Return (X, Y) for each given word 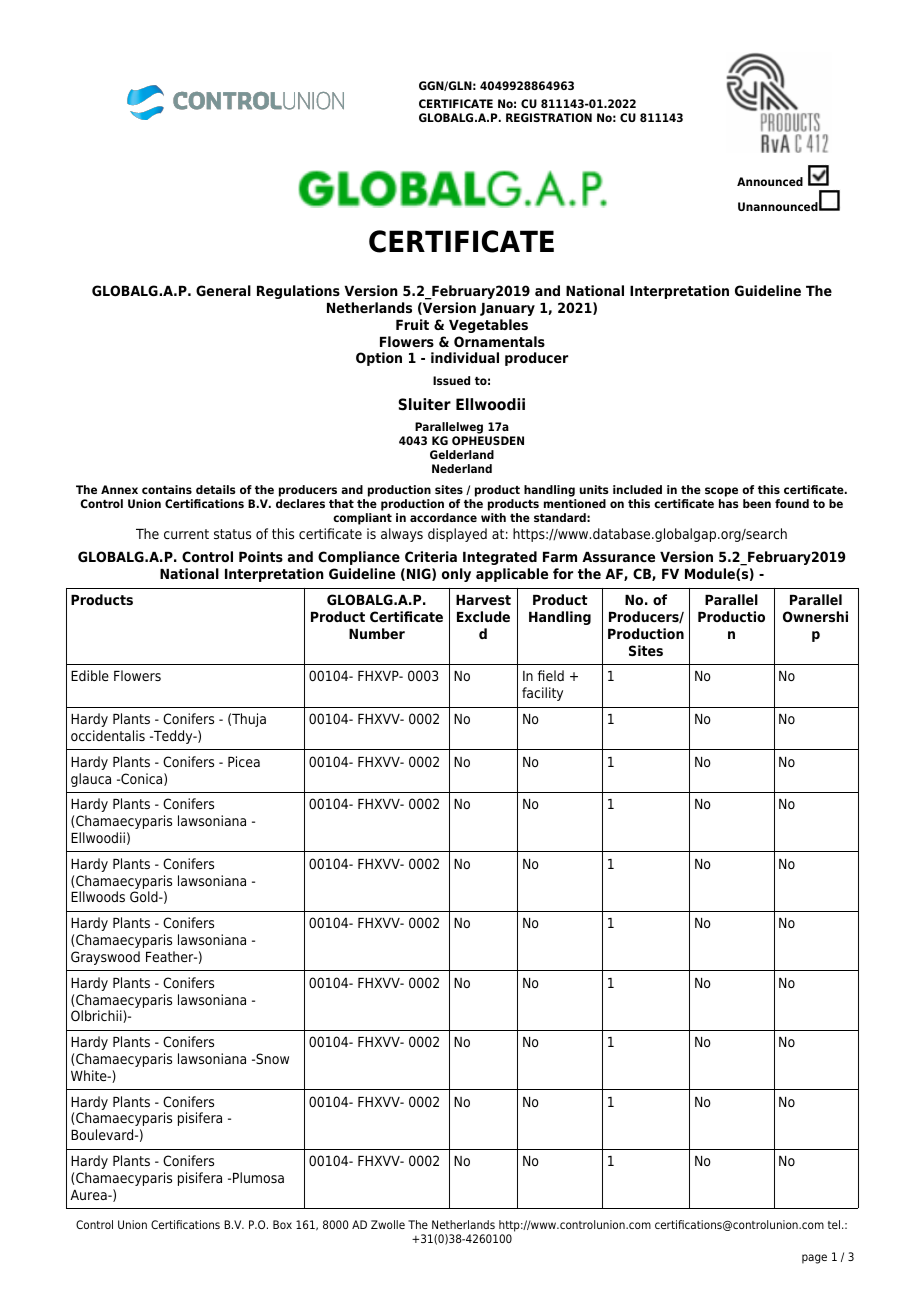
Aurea (89, 1195)
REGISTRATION (549, 117)
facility (542, 694)
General (223, 290)
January (507, 309)
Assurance (618, 557)
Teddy (173, 737)
